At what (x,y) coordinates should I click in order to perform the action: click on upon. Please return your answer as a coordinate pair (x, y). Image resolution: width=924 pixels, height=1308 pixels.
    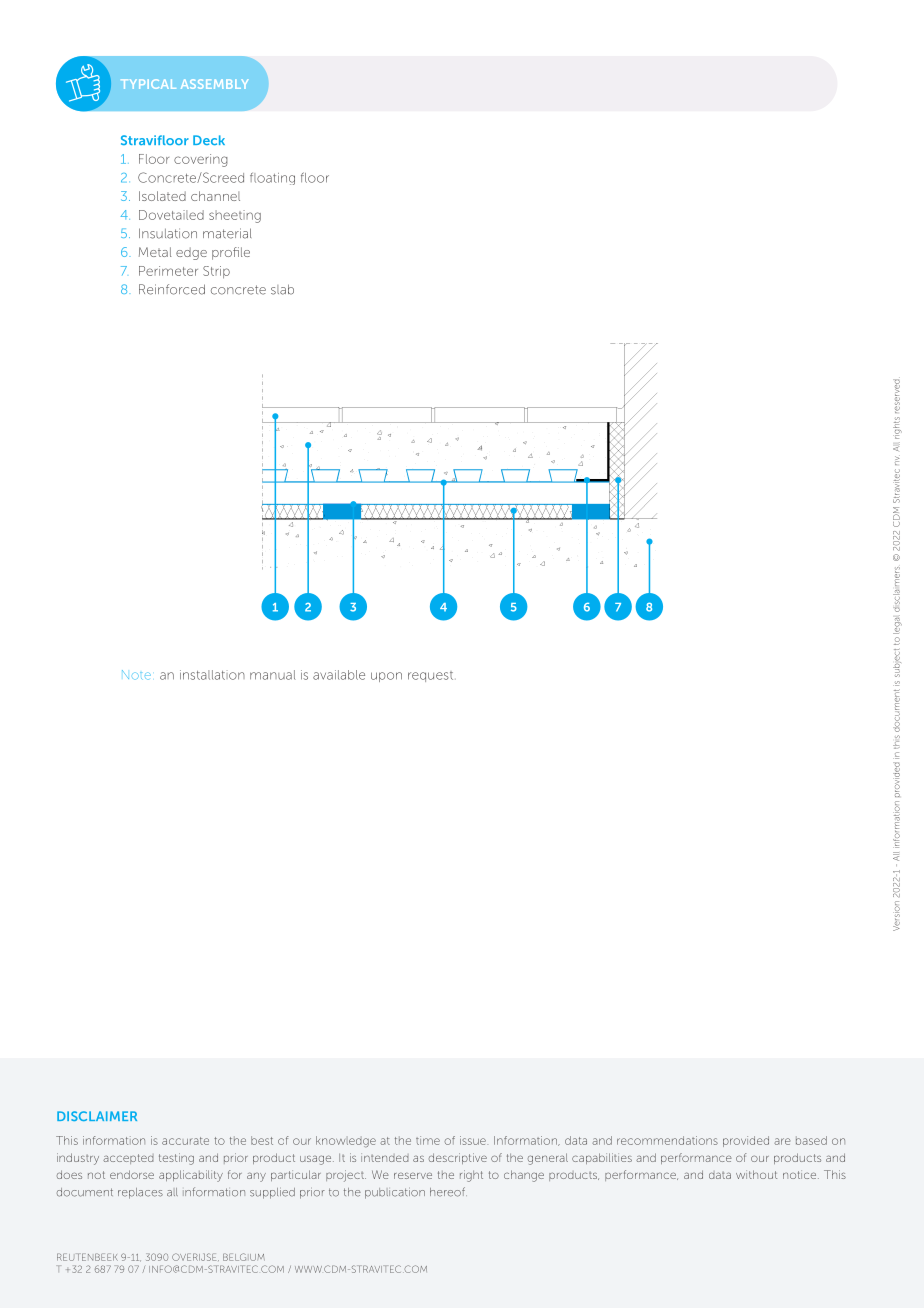
    Looking at the image, I should click on (386, 677).
